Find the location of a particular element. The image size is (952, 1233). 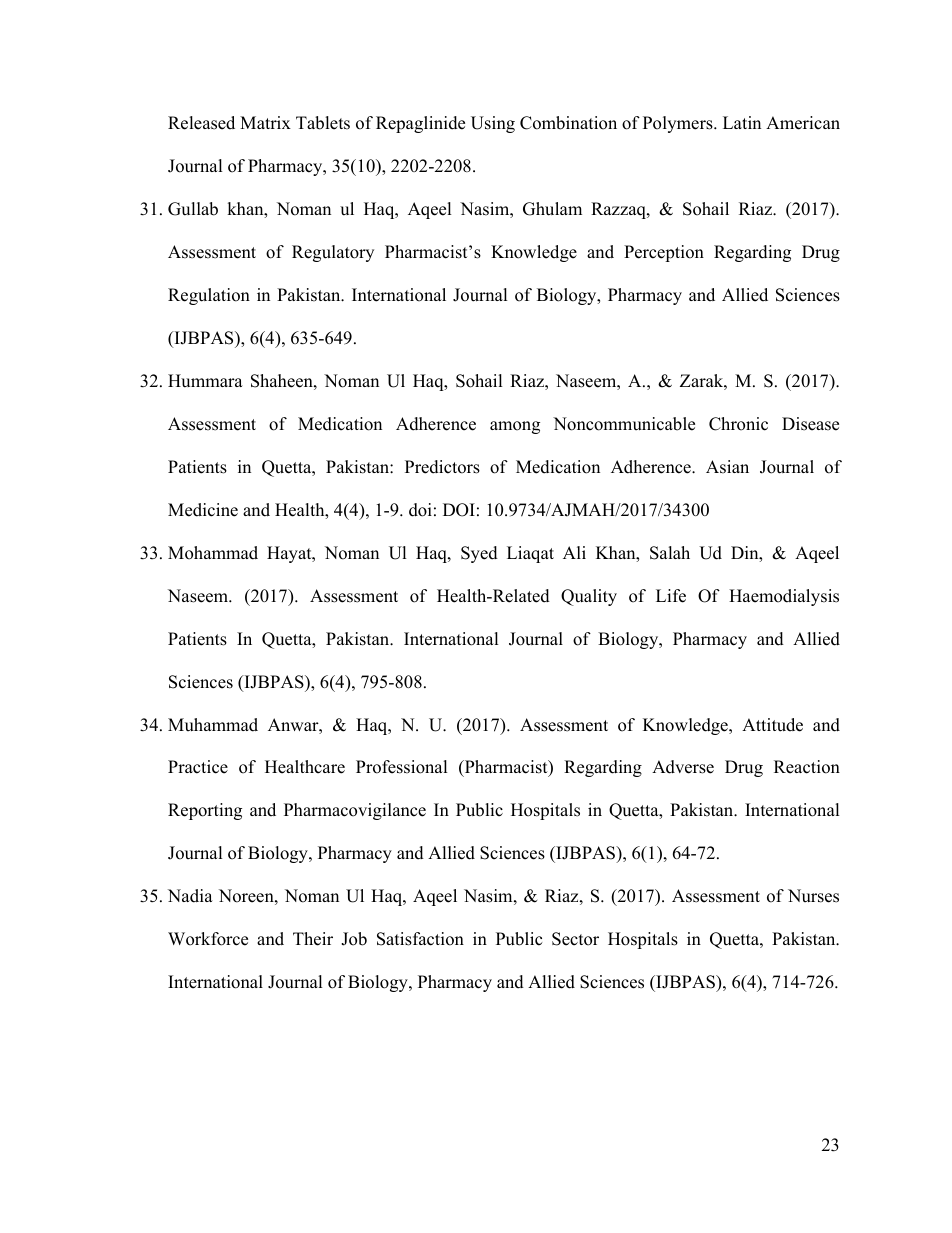

Their is located at coordinates (313, 939).
